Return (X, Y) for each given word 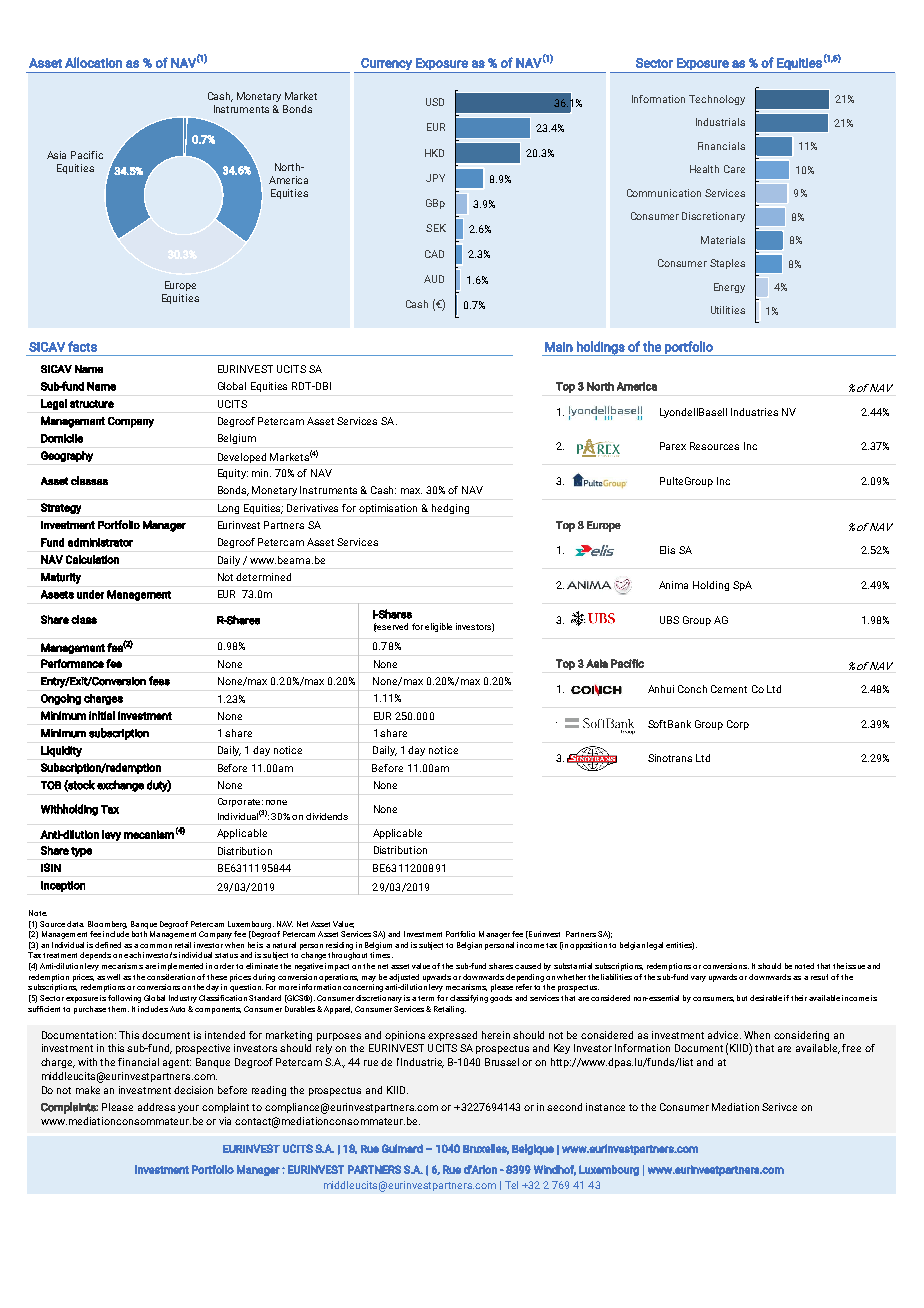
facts (82, 346)
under (90, 594)
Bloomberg (107, 925)
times (381, 955)
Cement (729, 689)
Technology (717, 100)
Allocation (93, 62)
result (819, 977)
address (156, 1107)
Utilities (728, 310)
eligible (438, 627)
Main (559, 347)
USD (435, 102)
